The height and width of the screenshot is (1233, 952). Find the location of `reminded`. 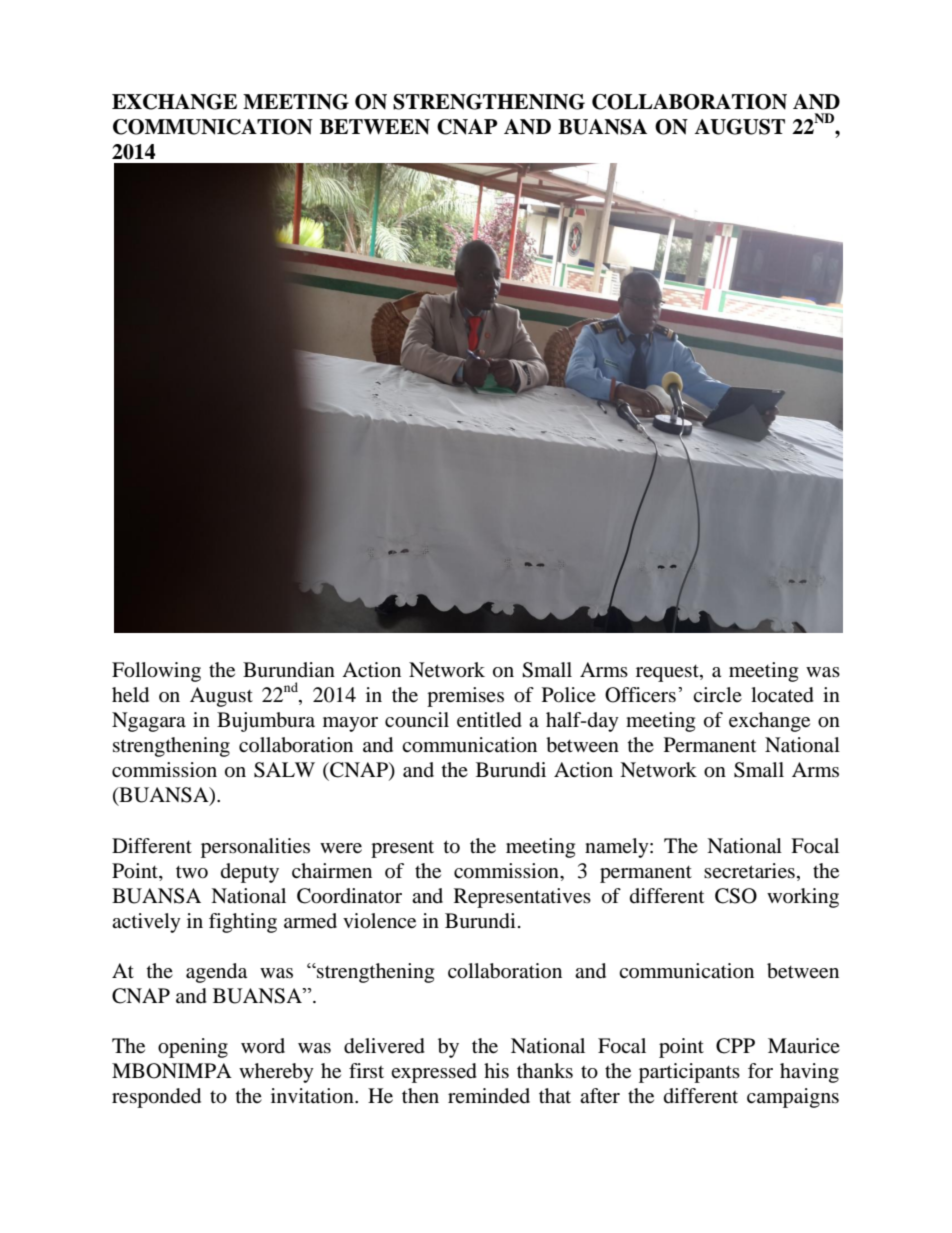

reminded is located at coordinates (489, 1096).
